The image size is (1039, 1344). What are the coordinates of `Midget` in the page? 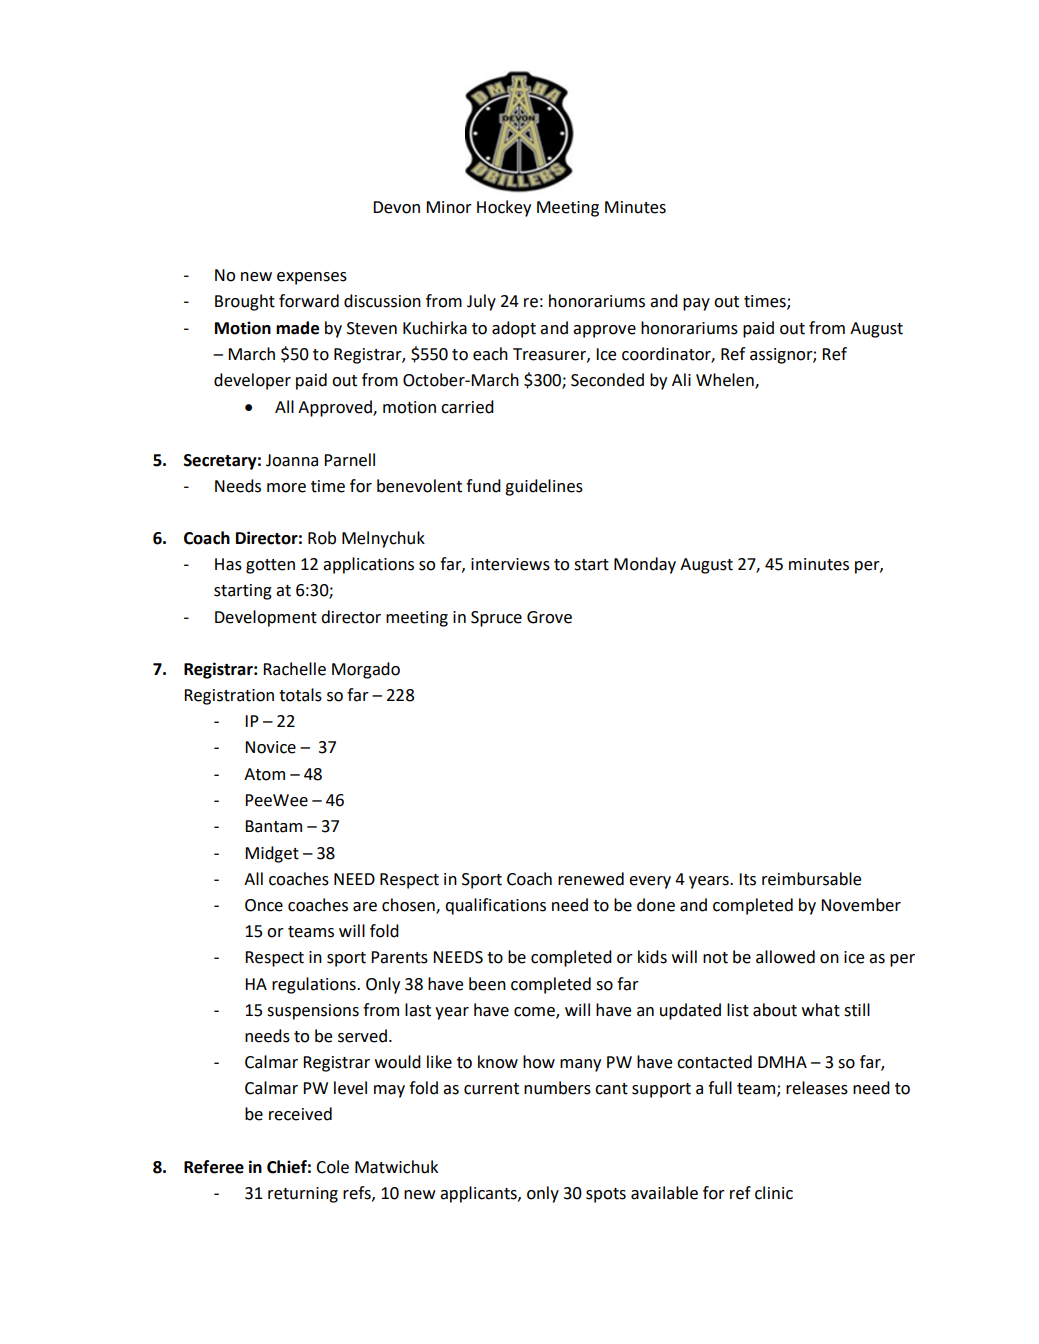 It's located at (272, 854).
